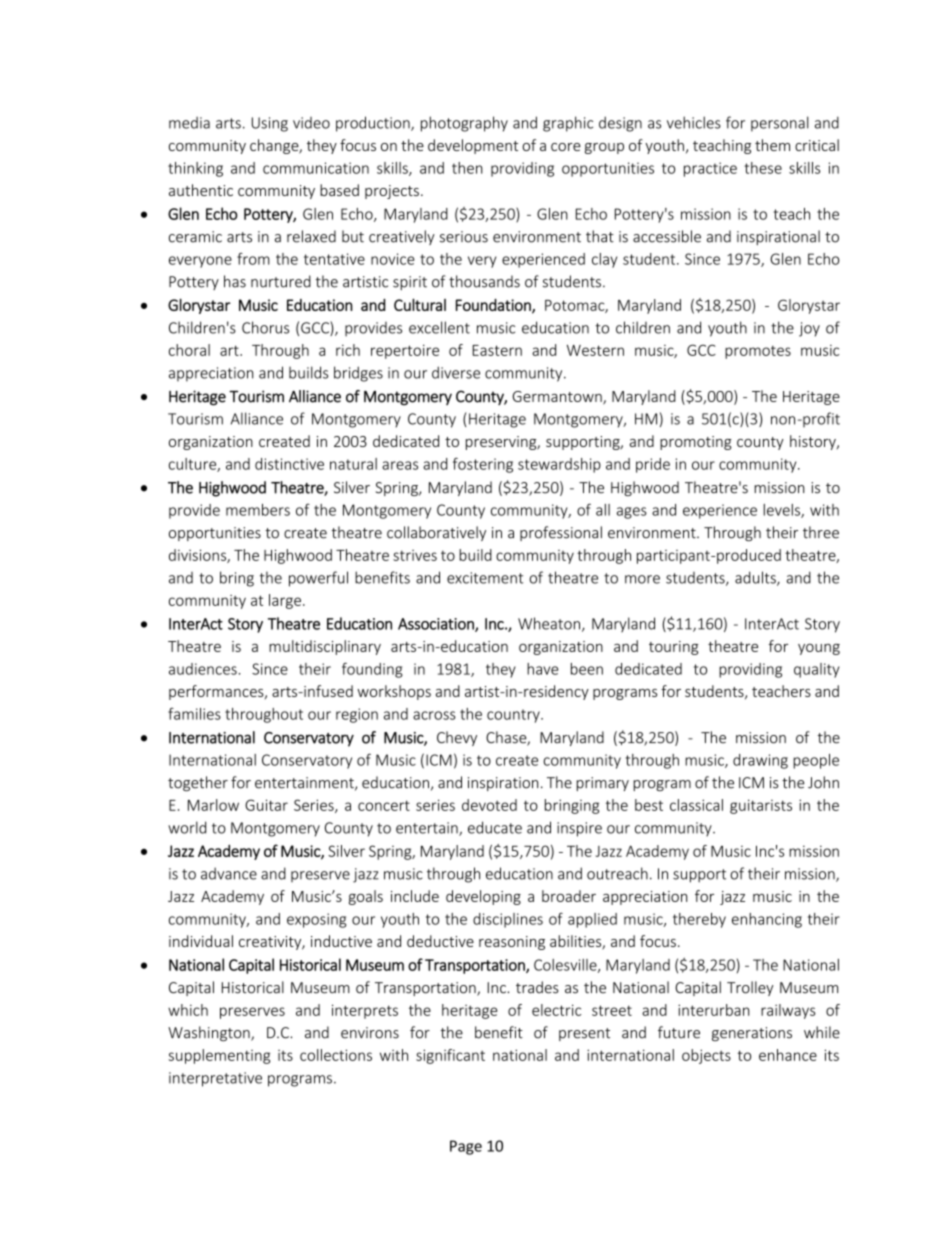  What do you see at coordinates (215, 1079) in the screenshot?
I see `interpretative` at bounding box center [215, 1079].
